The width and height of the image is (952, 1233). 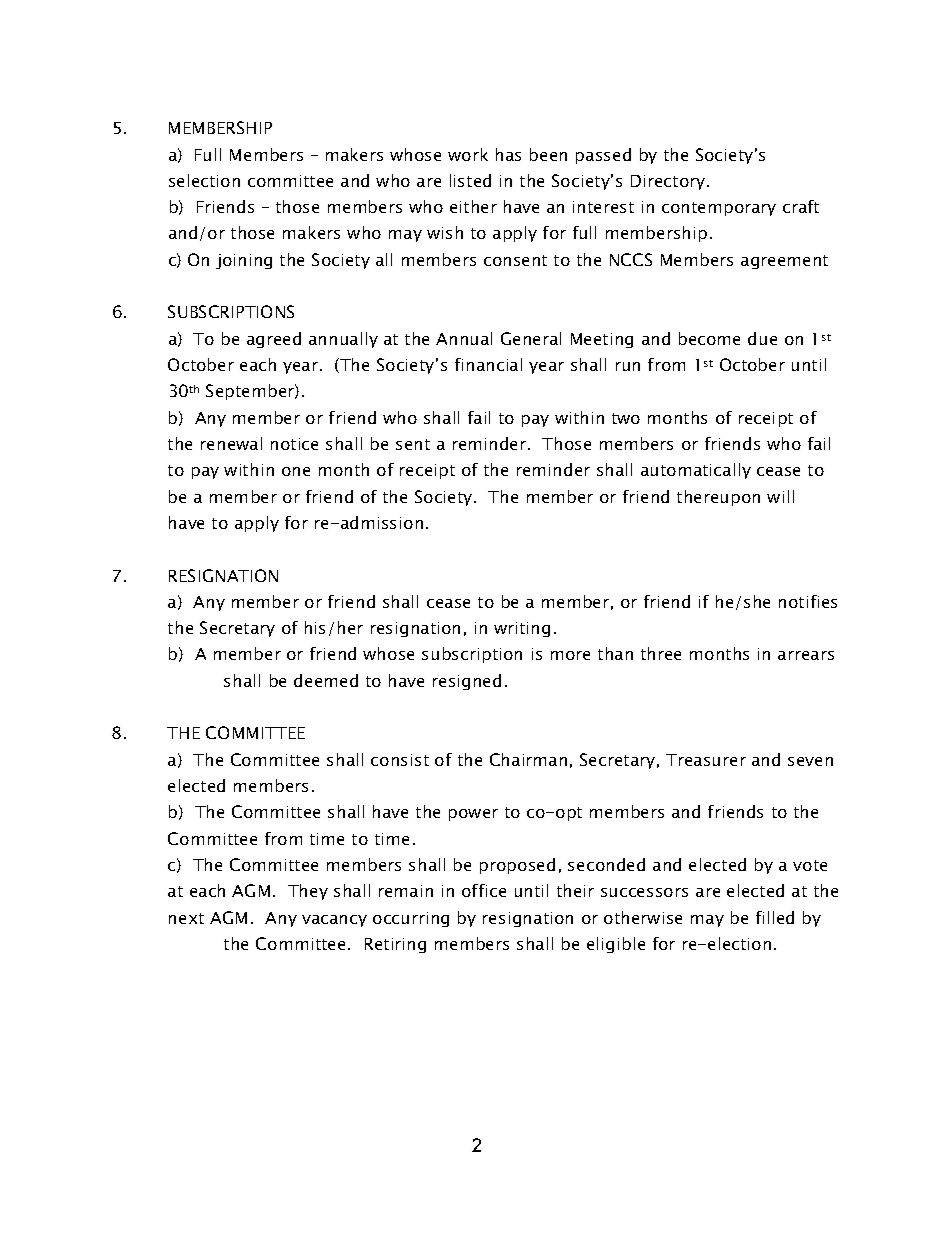 What do you see at coordinates (467, 682) in the image?
I see `resigned` at bounding box center [467, 682].
